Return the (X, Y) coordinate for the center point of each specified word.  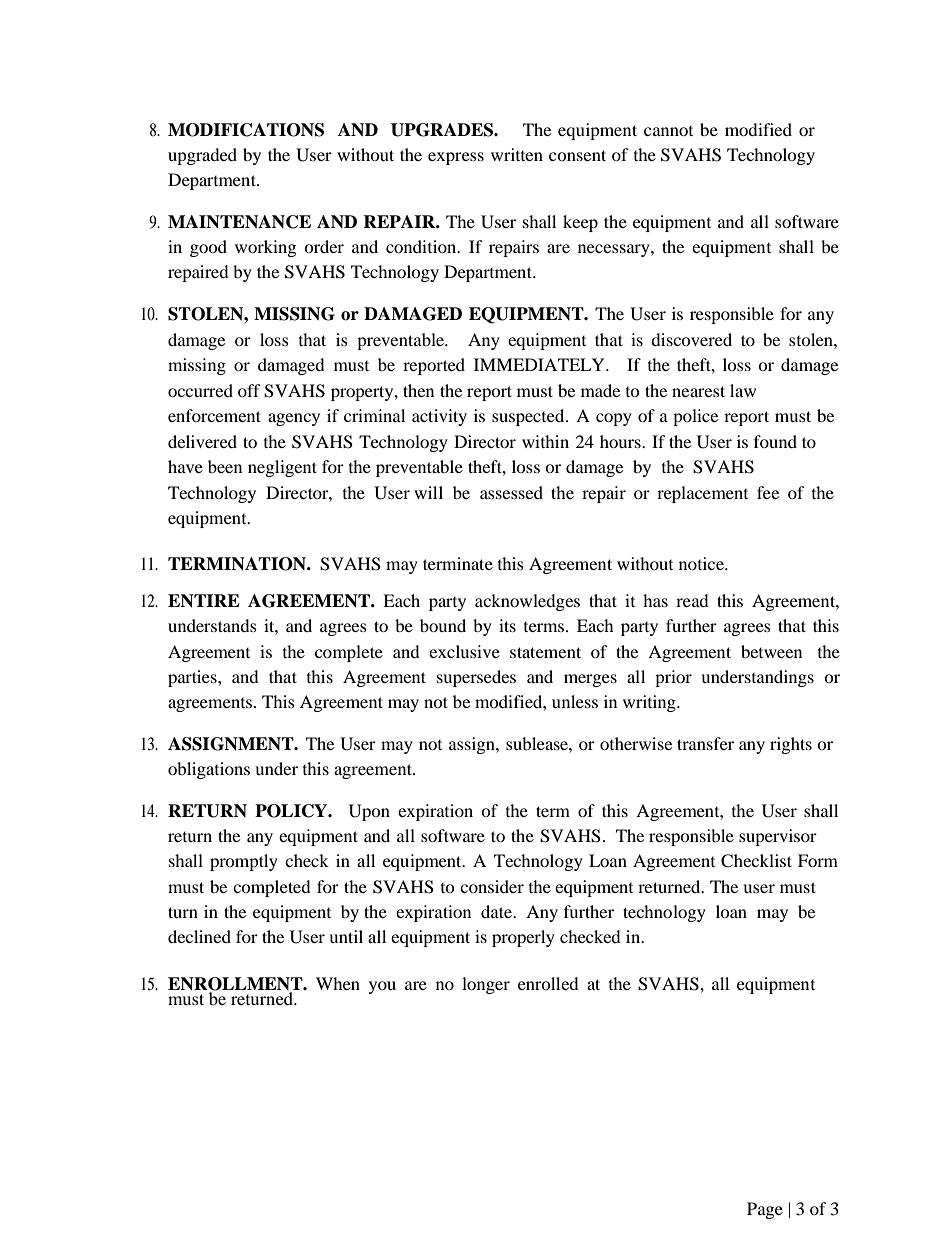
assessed (511, 492)
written (517, 154)
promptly (244, 862)
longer (486, 985)
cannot (668, 131)
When (338, 983)
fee (768, 492)
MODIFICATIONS (246, 130)
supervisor (778, 837)
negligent (282, 468)
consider (492, 886)
